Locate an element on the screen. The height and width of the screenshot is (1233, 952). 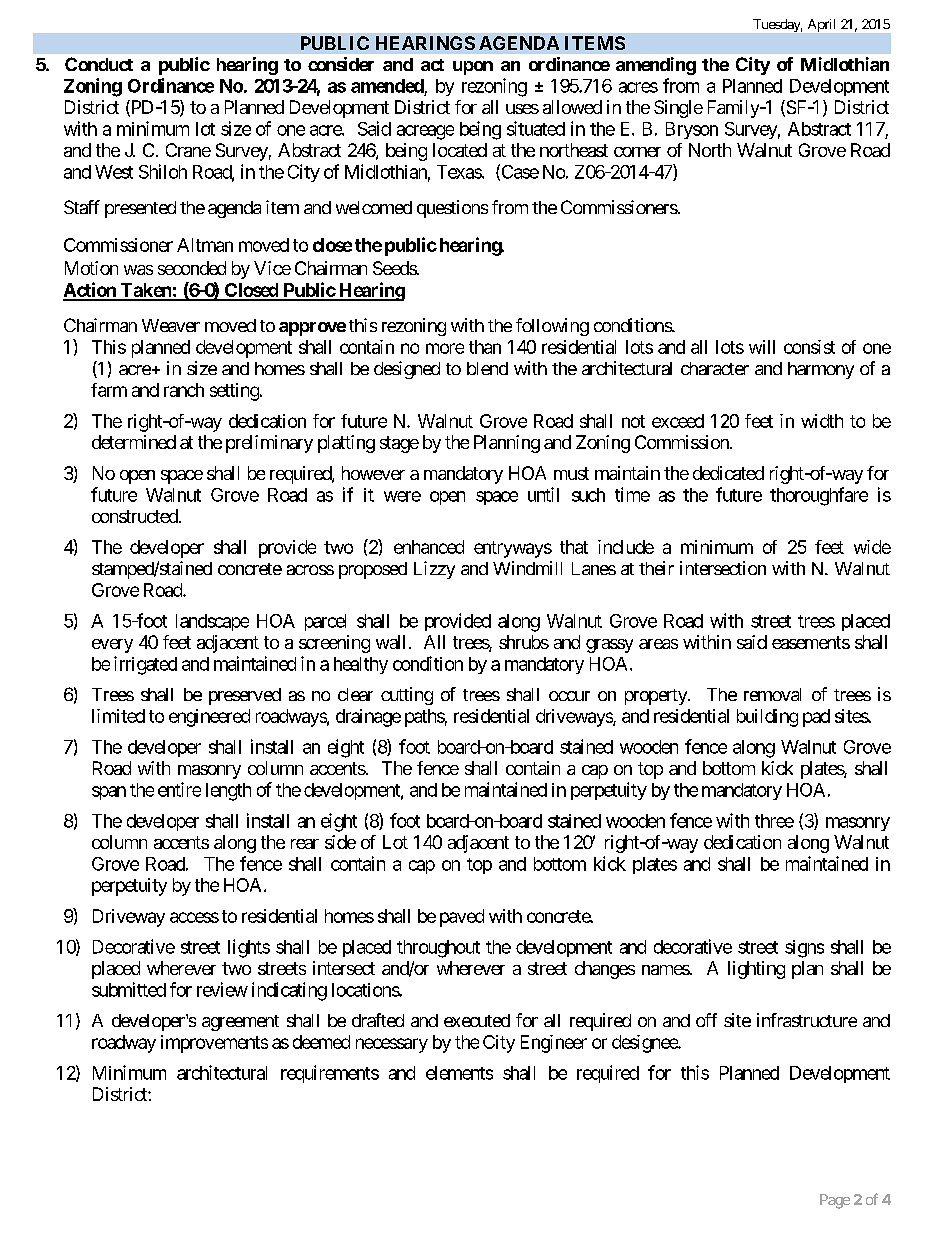
dedicated is located at coordinates (728, 473).
